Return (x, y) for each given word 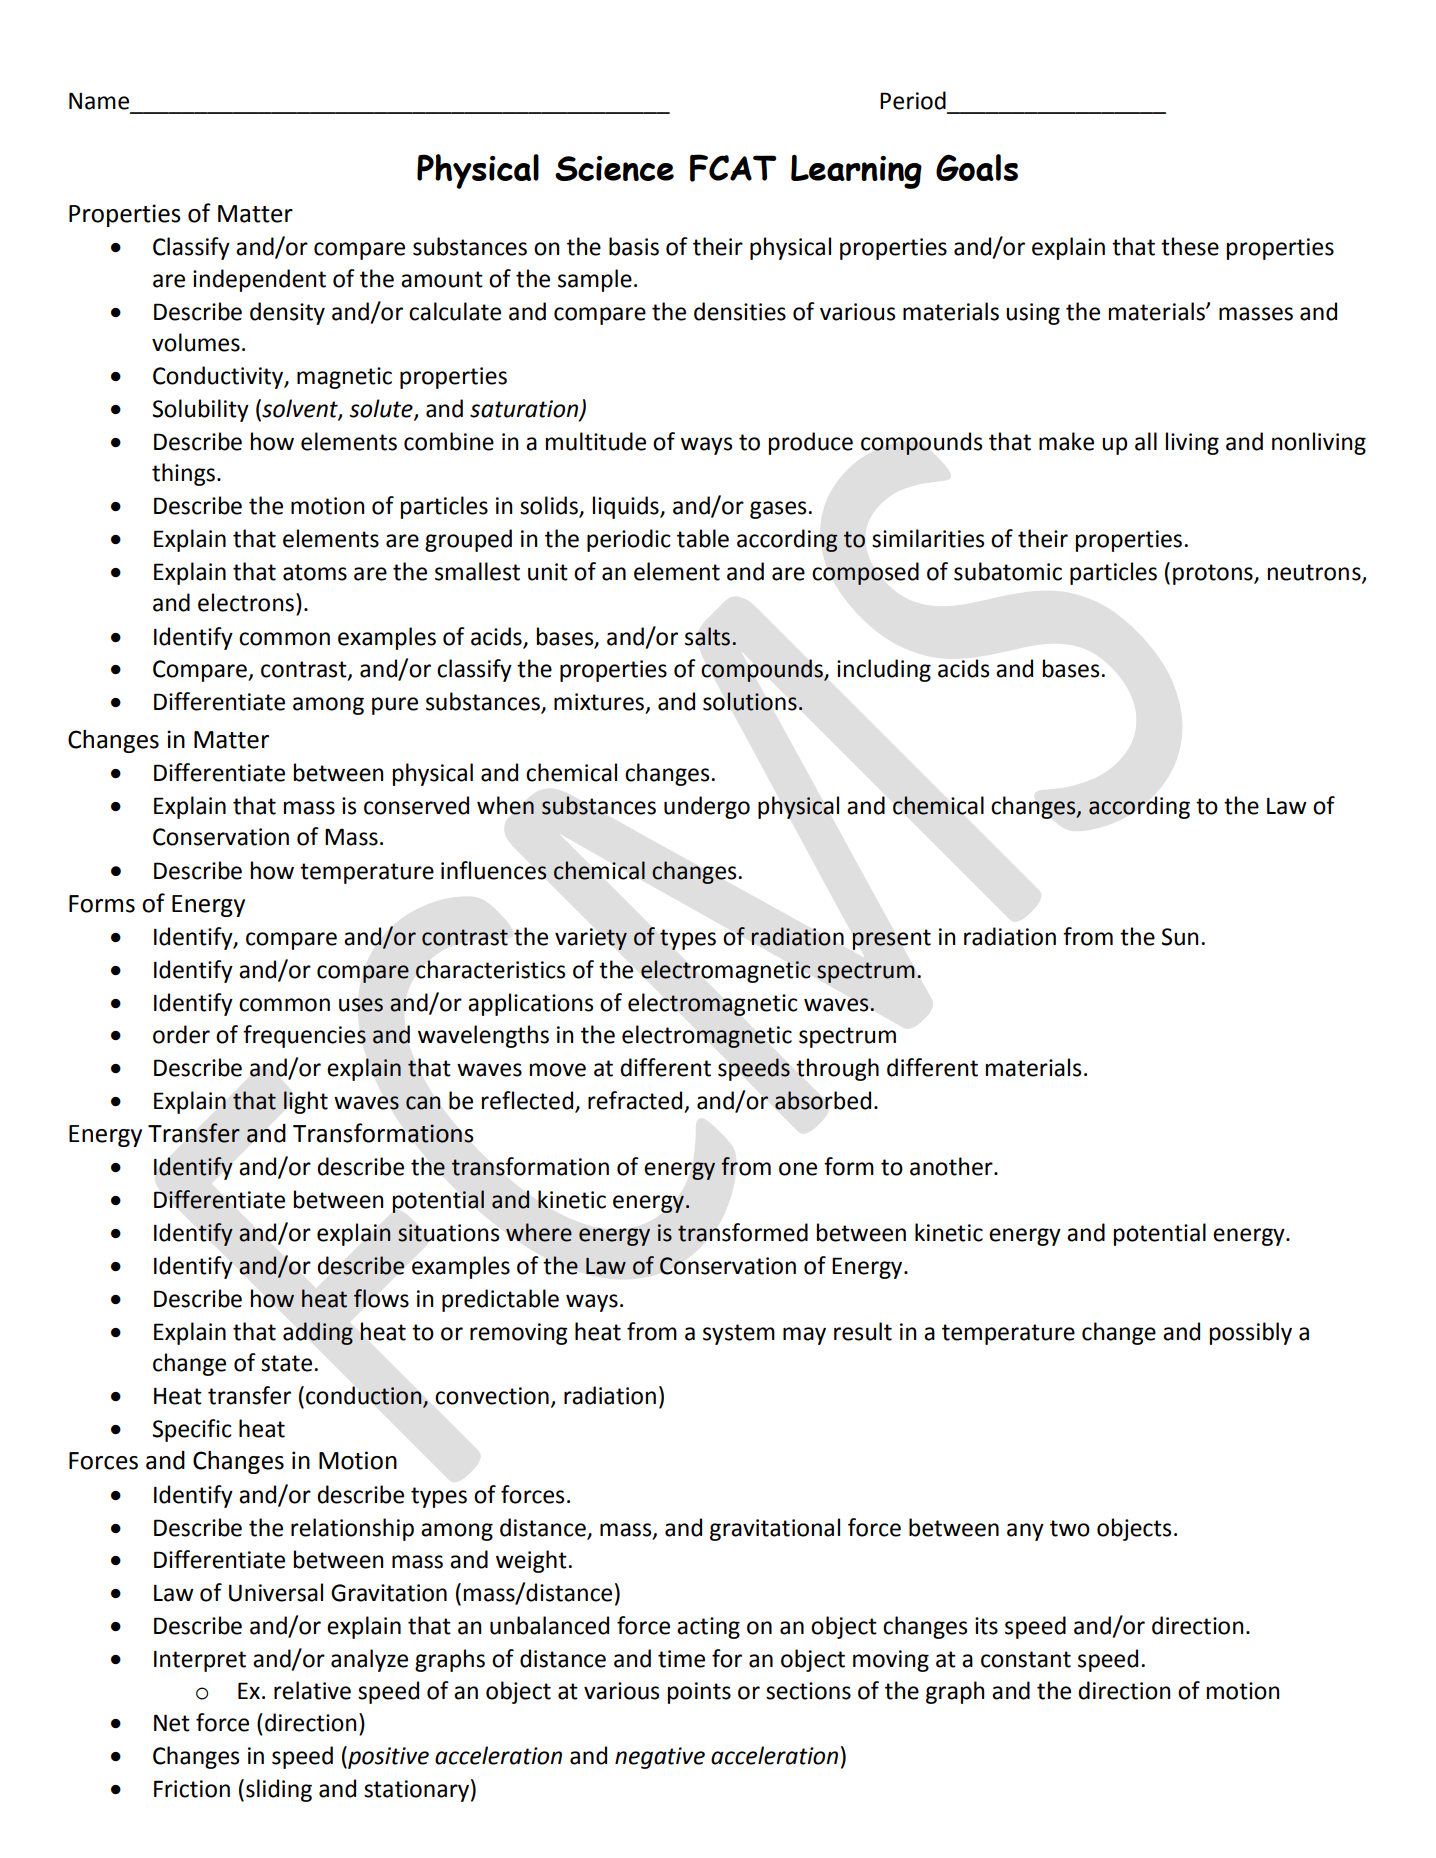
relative (312, 1690)
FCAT (733, 168)
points (699, 1693)
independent (259, 280)
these (1190, 246)
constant (1026, 1659)
